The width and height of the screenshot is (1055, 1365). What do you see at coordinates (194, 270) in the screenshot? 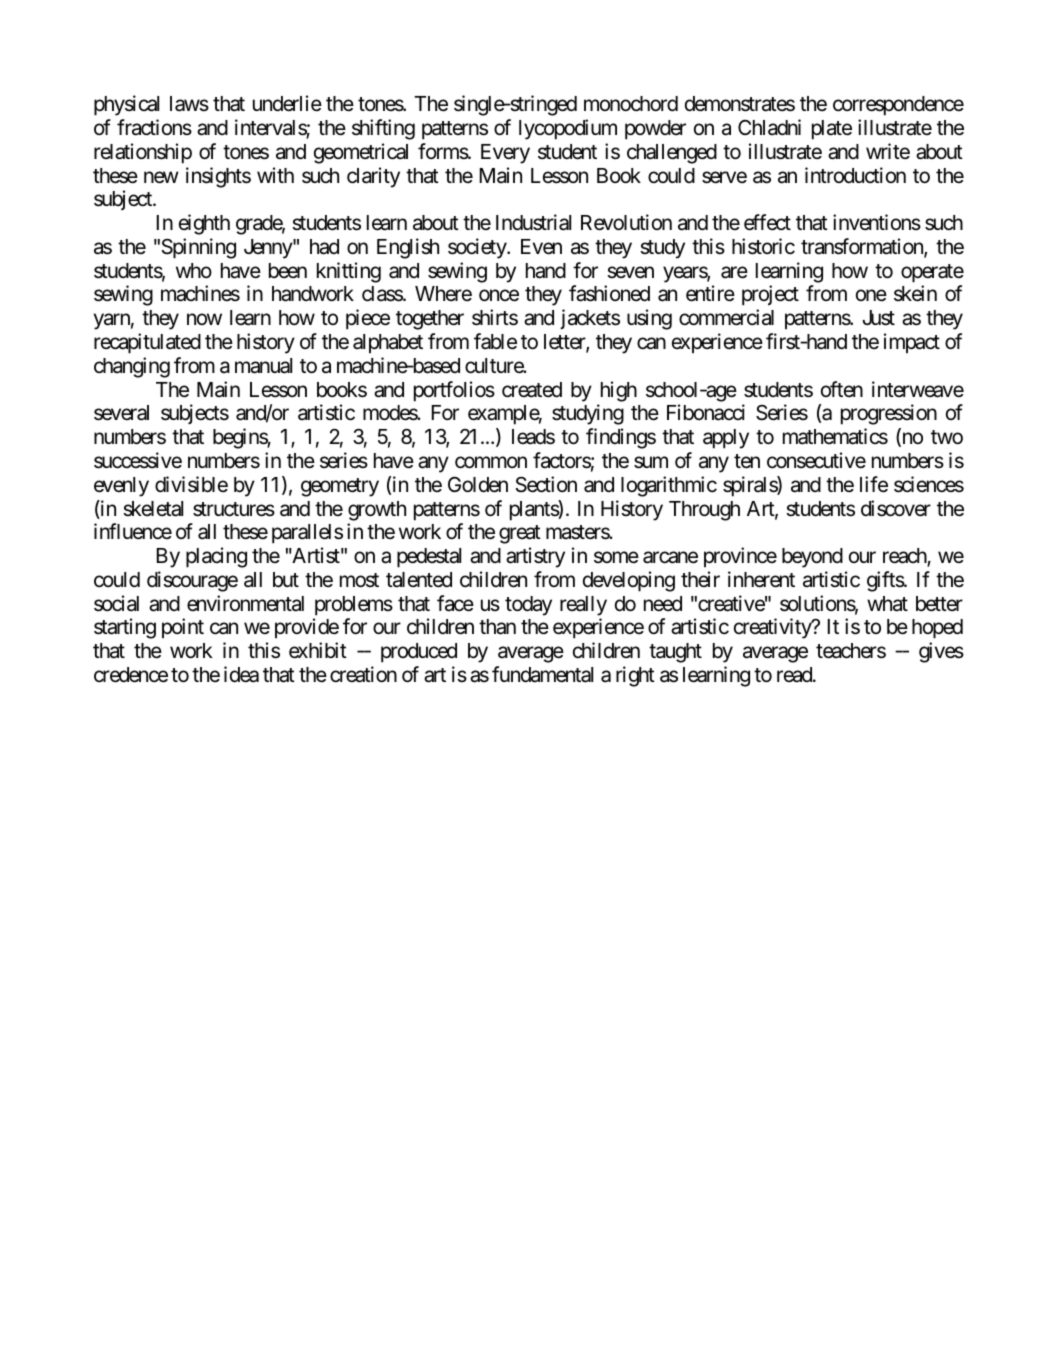
I see `who` at bounding box center [194, 270].
